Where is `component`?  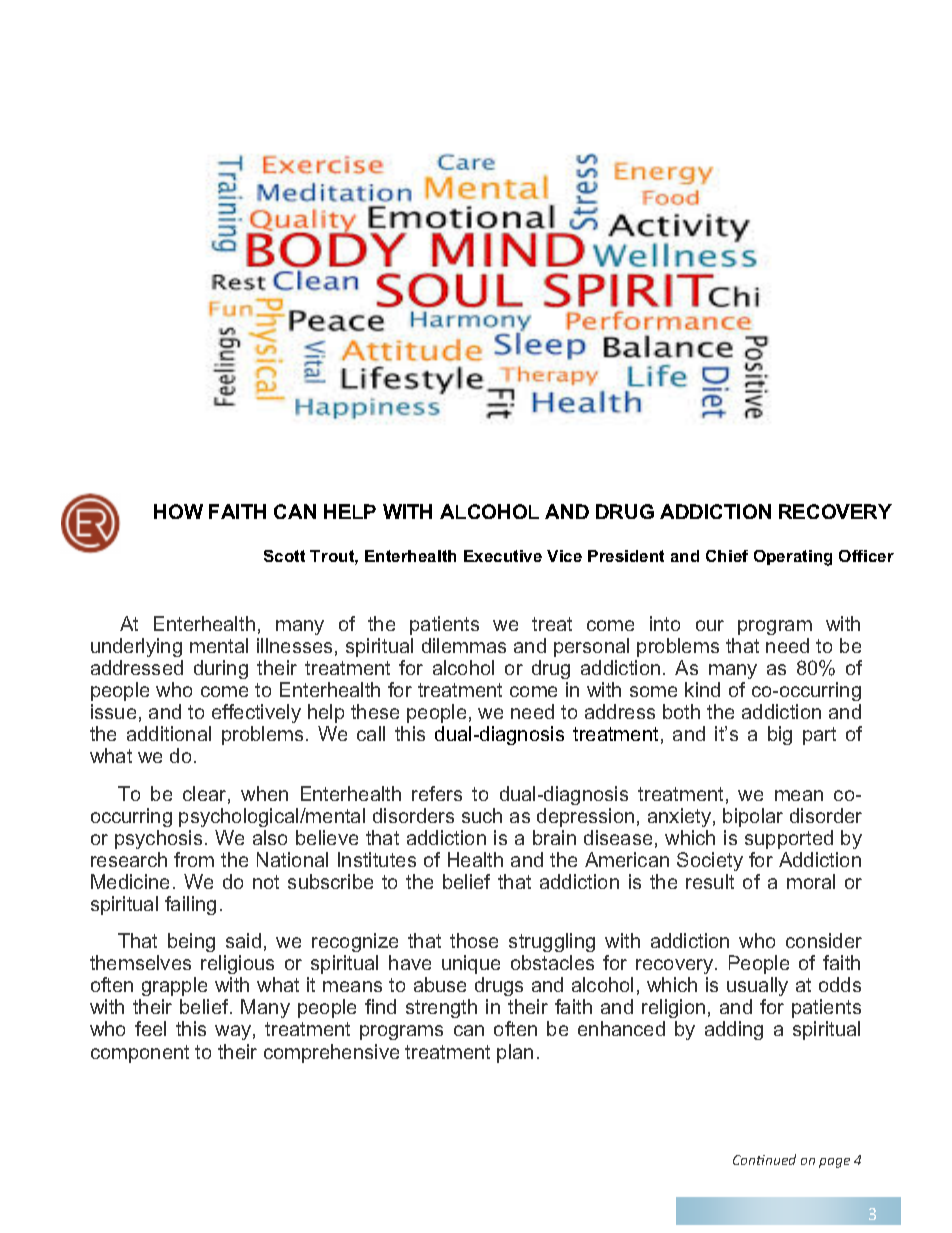
component is located at coordinates (140, 1054).
